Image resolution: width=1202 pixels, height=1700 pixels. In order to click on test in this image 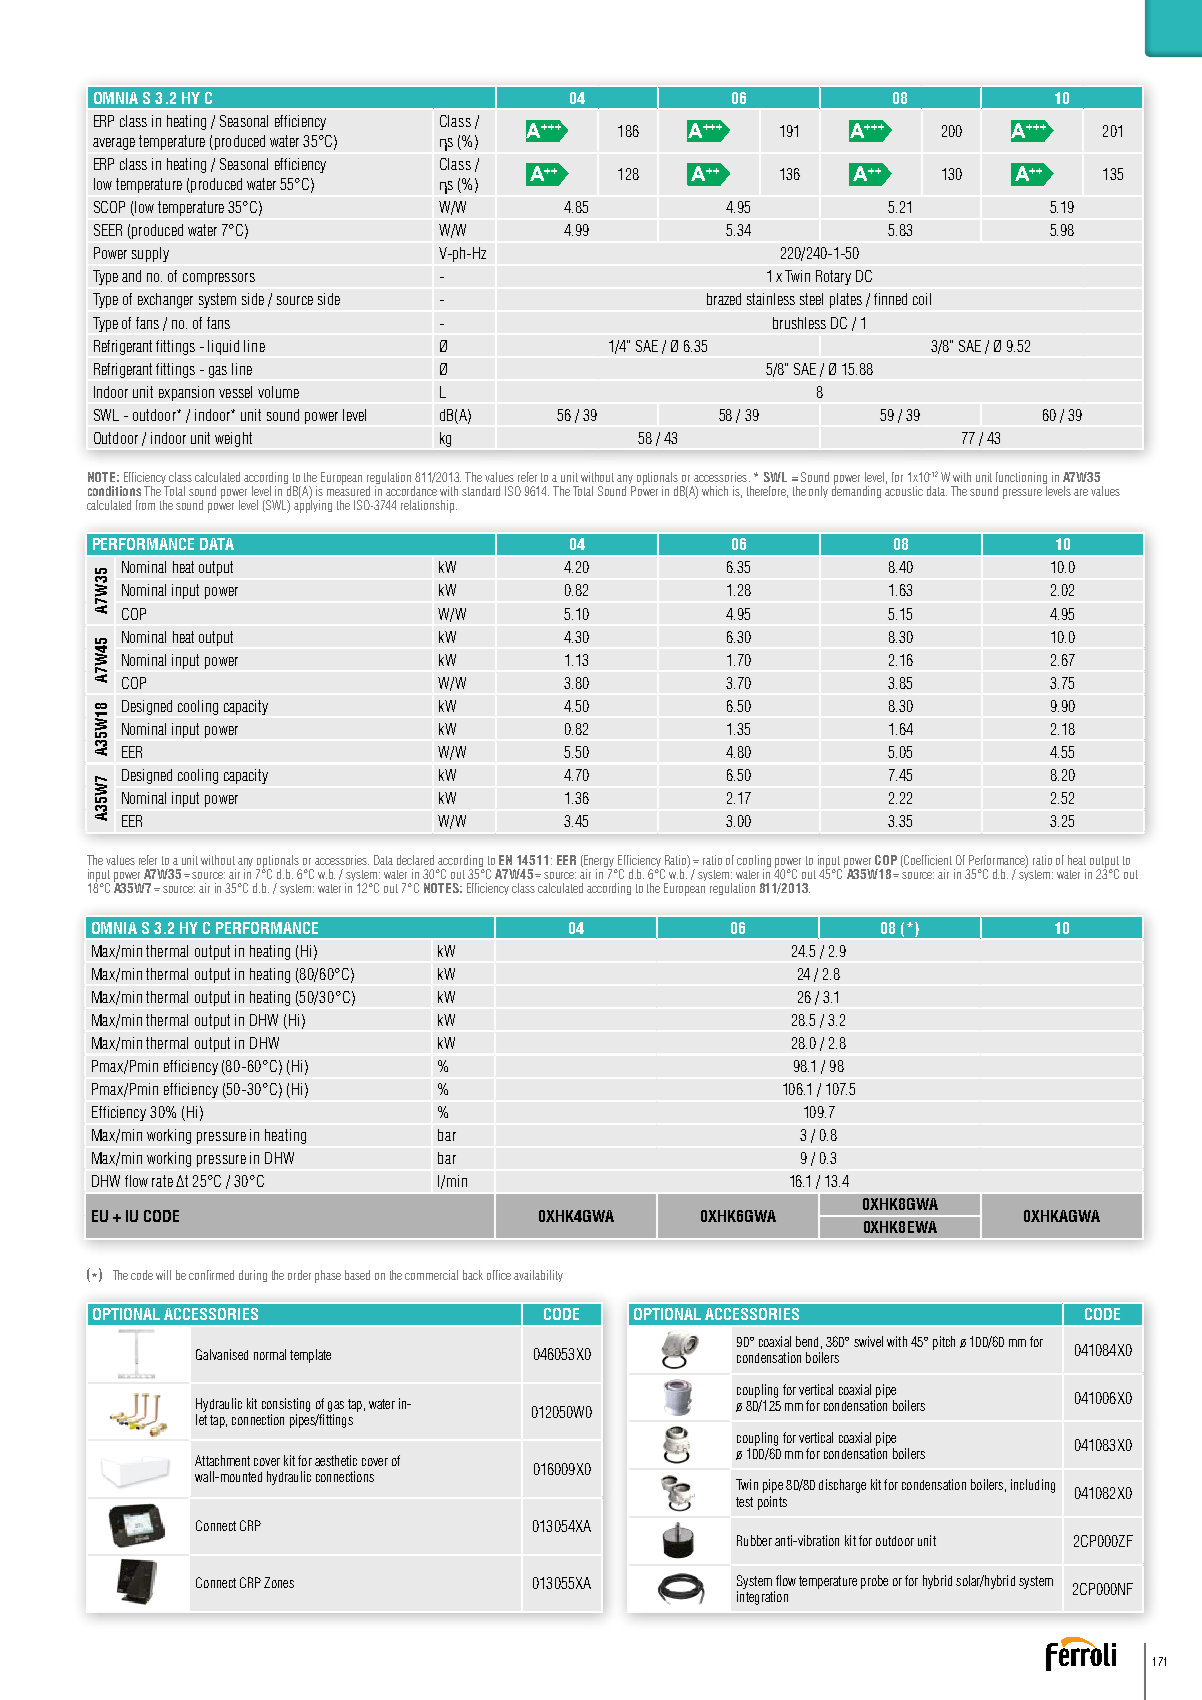, I will do `click(744, 1502)`.
